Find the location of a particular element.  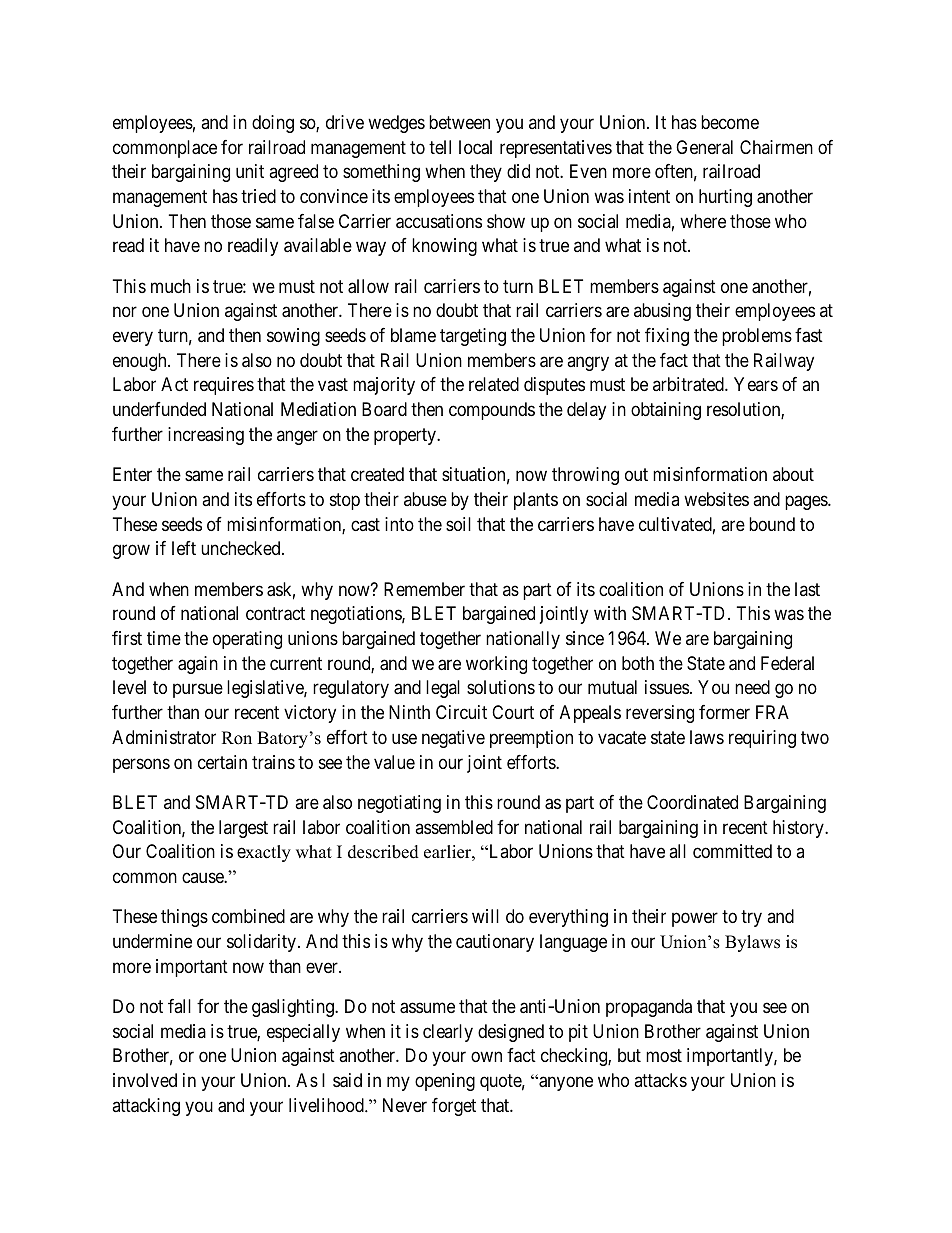

opening is located at coordinates (445, 1082).
